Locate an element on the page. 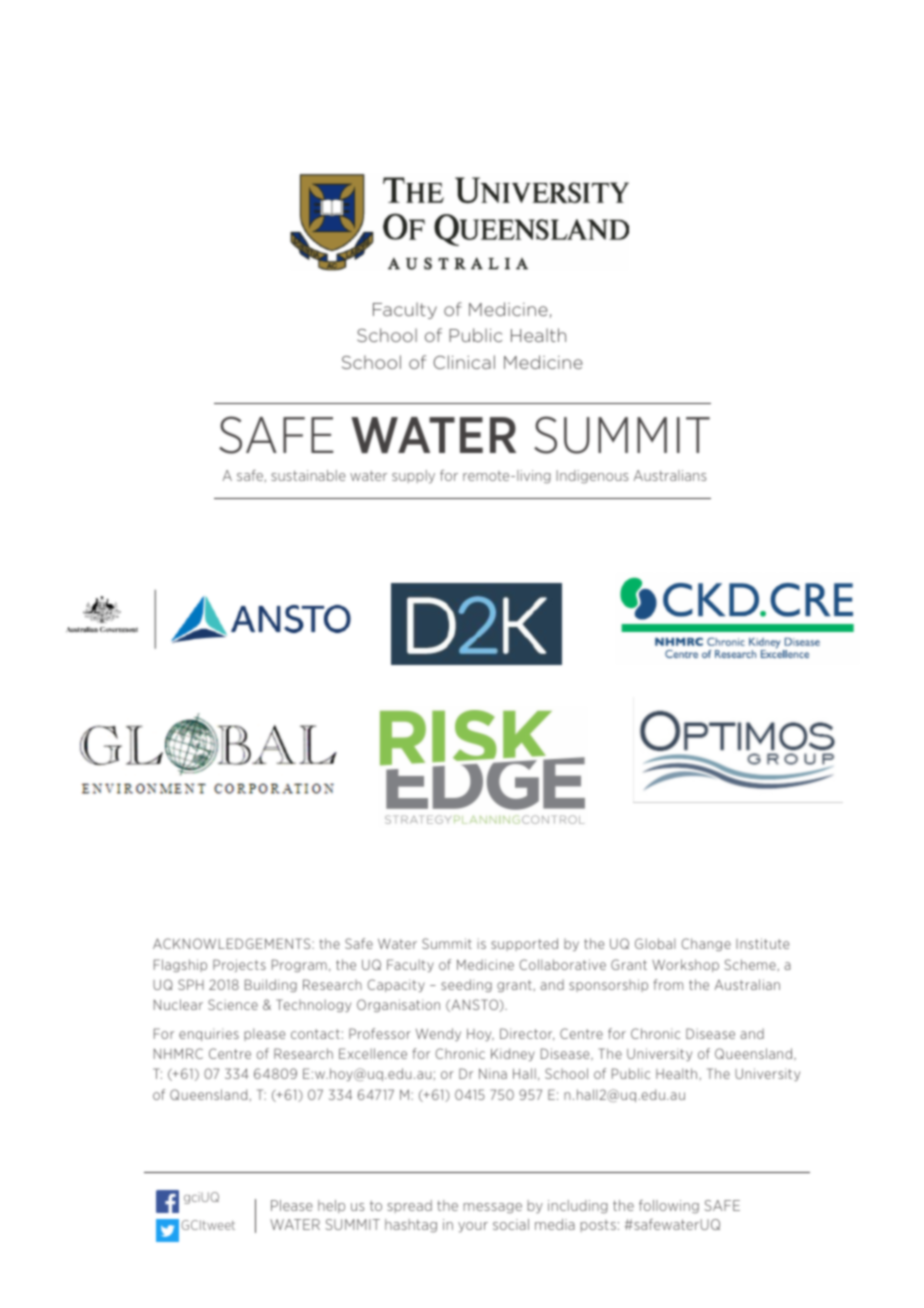 This page has height=1308, width=924. ACKNOWLEDGEMENTS is located at coordinates (233, 943).
